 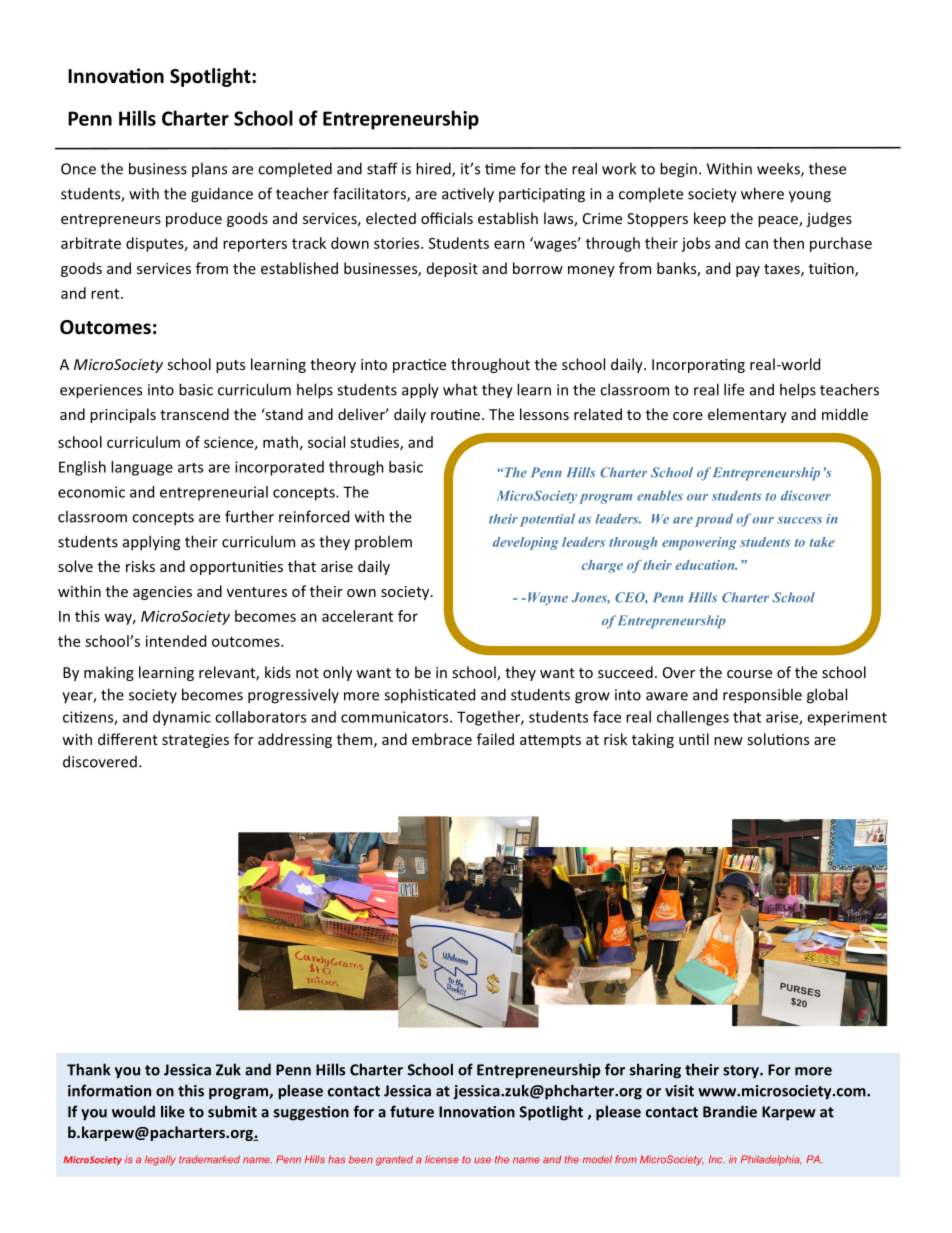 I want to click on embrace, so click(x=442, y=739).
